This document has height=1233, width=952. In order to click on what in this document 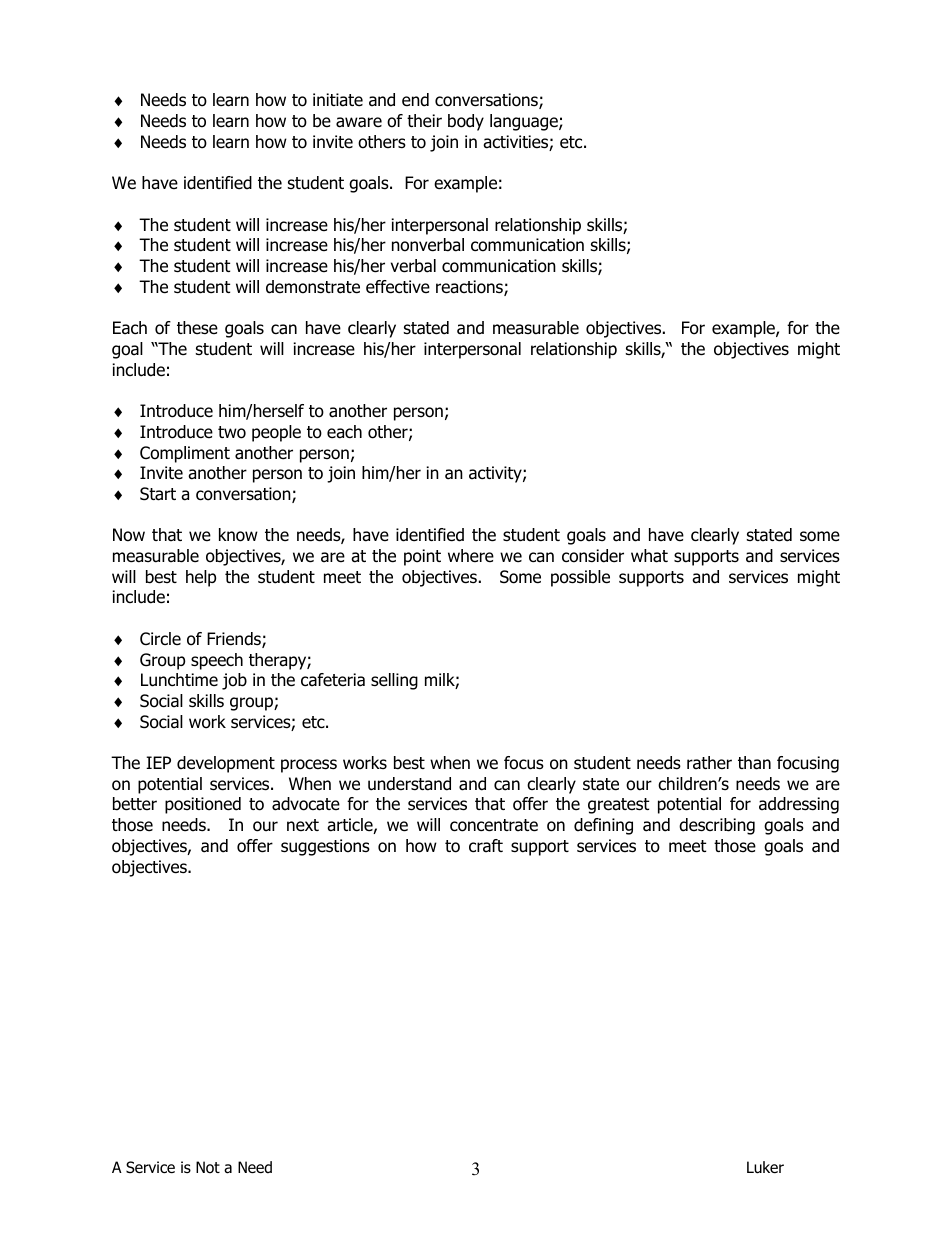, I will do `click(649, 556)`.
